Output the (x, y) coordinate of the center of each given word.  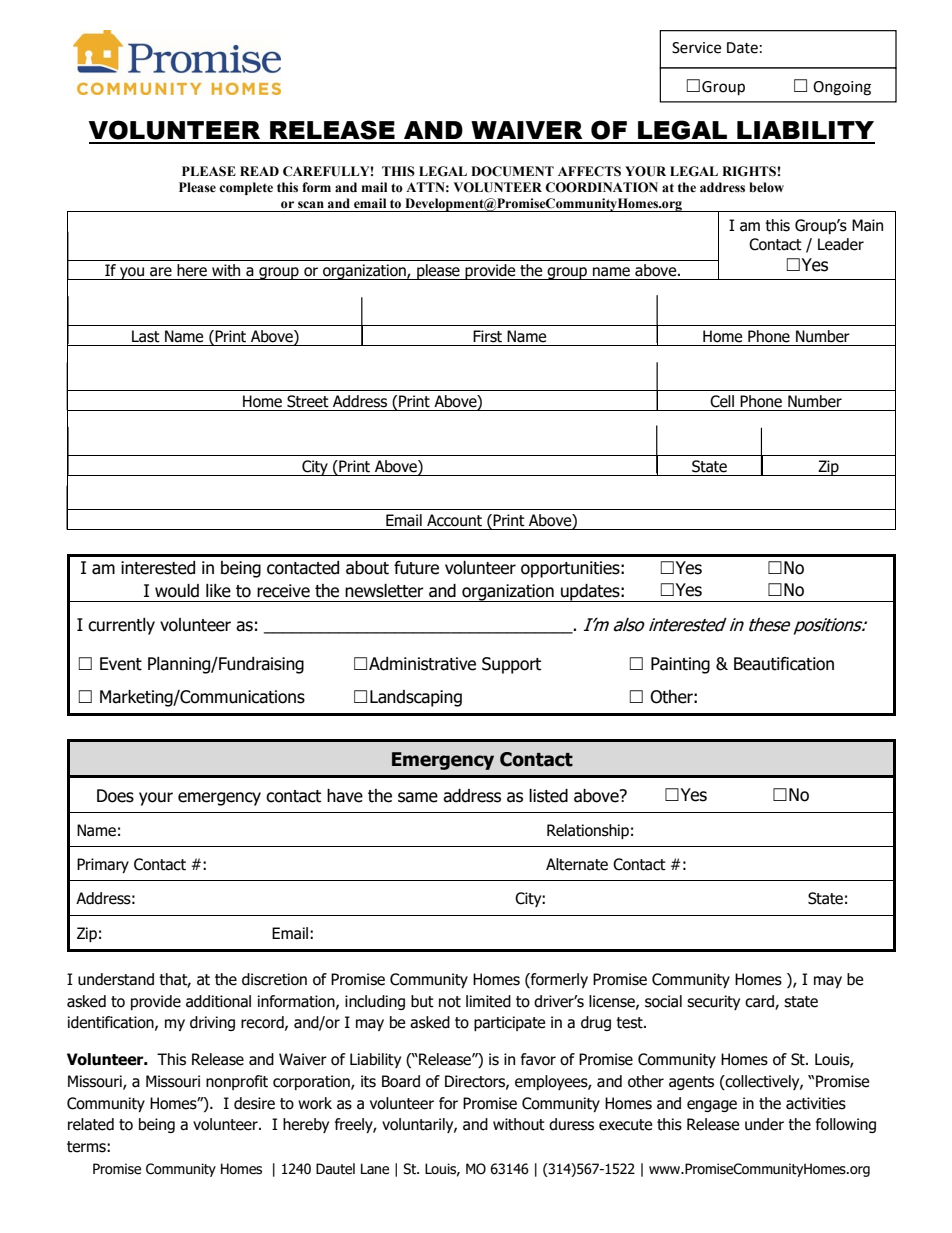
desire (254, 1103)
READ (259, 171)
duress (571, 1124)
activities (816, 1103)
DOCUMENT (512, 171)
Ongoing (842, 88)
